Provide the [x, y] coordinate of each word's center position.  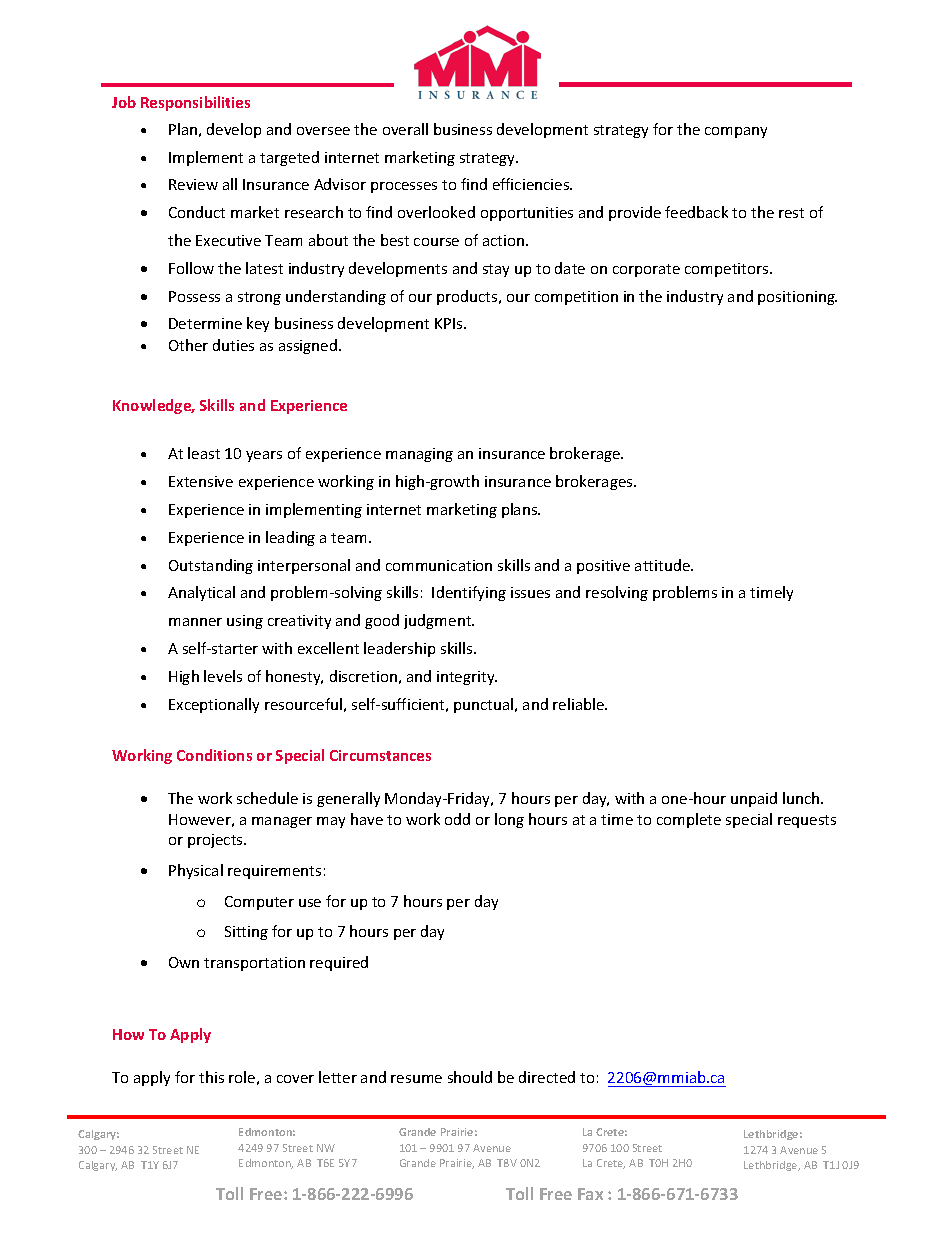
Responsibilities [195, 103]
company [736, 132]
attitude [663, 565]
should [470, 1077]
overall [405, 129]
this [211, 1077]
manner [195, 622]
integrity [467, 678]
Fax [590, 1194]
